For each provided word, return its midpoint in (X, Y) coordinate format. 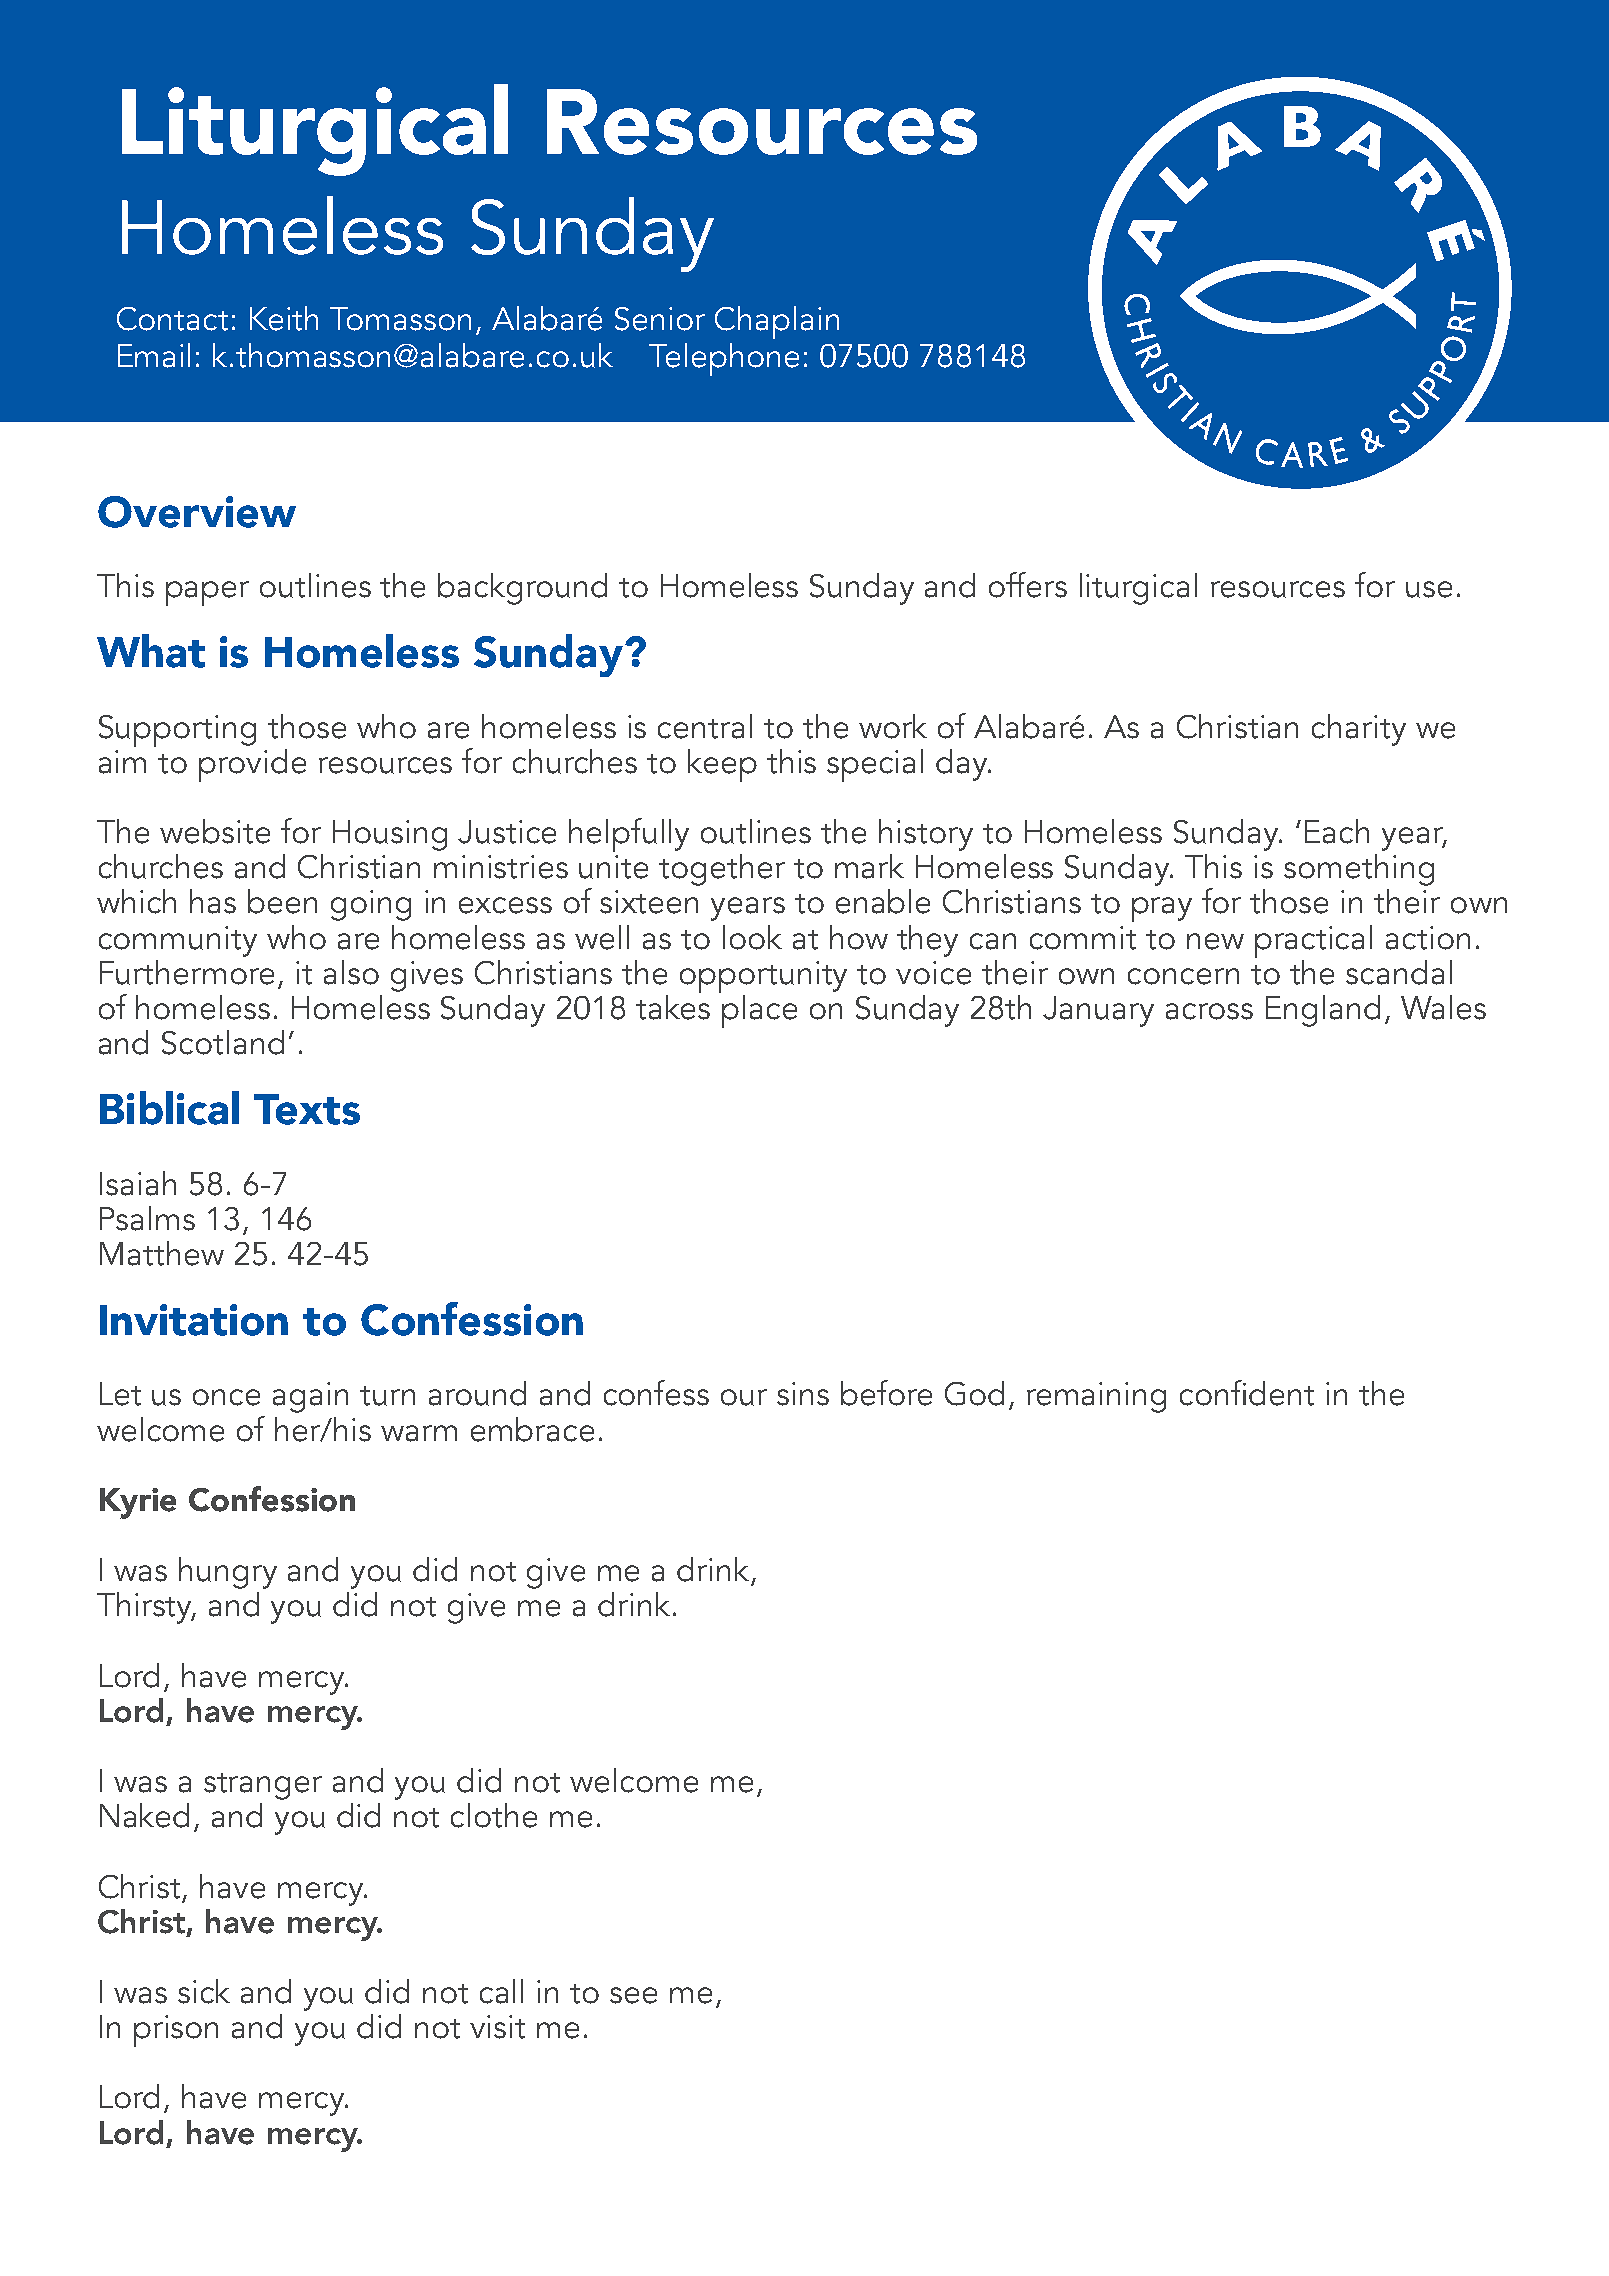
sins (803, 1394)
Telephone (724, 359)
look (752, 937)
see (633, 1995)
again (310, 1397)
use (1429, 589)
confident (1247, 1393)
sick (204, 1991)
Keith (284, 318)
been (282, 901)
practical (1313, 941)
